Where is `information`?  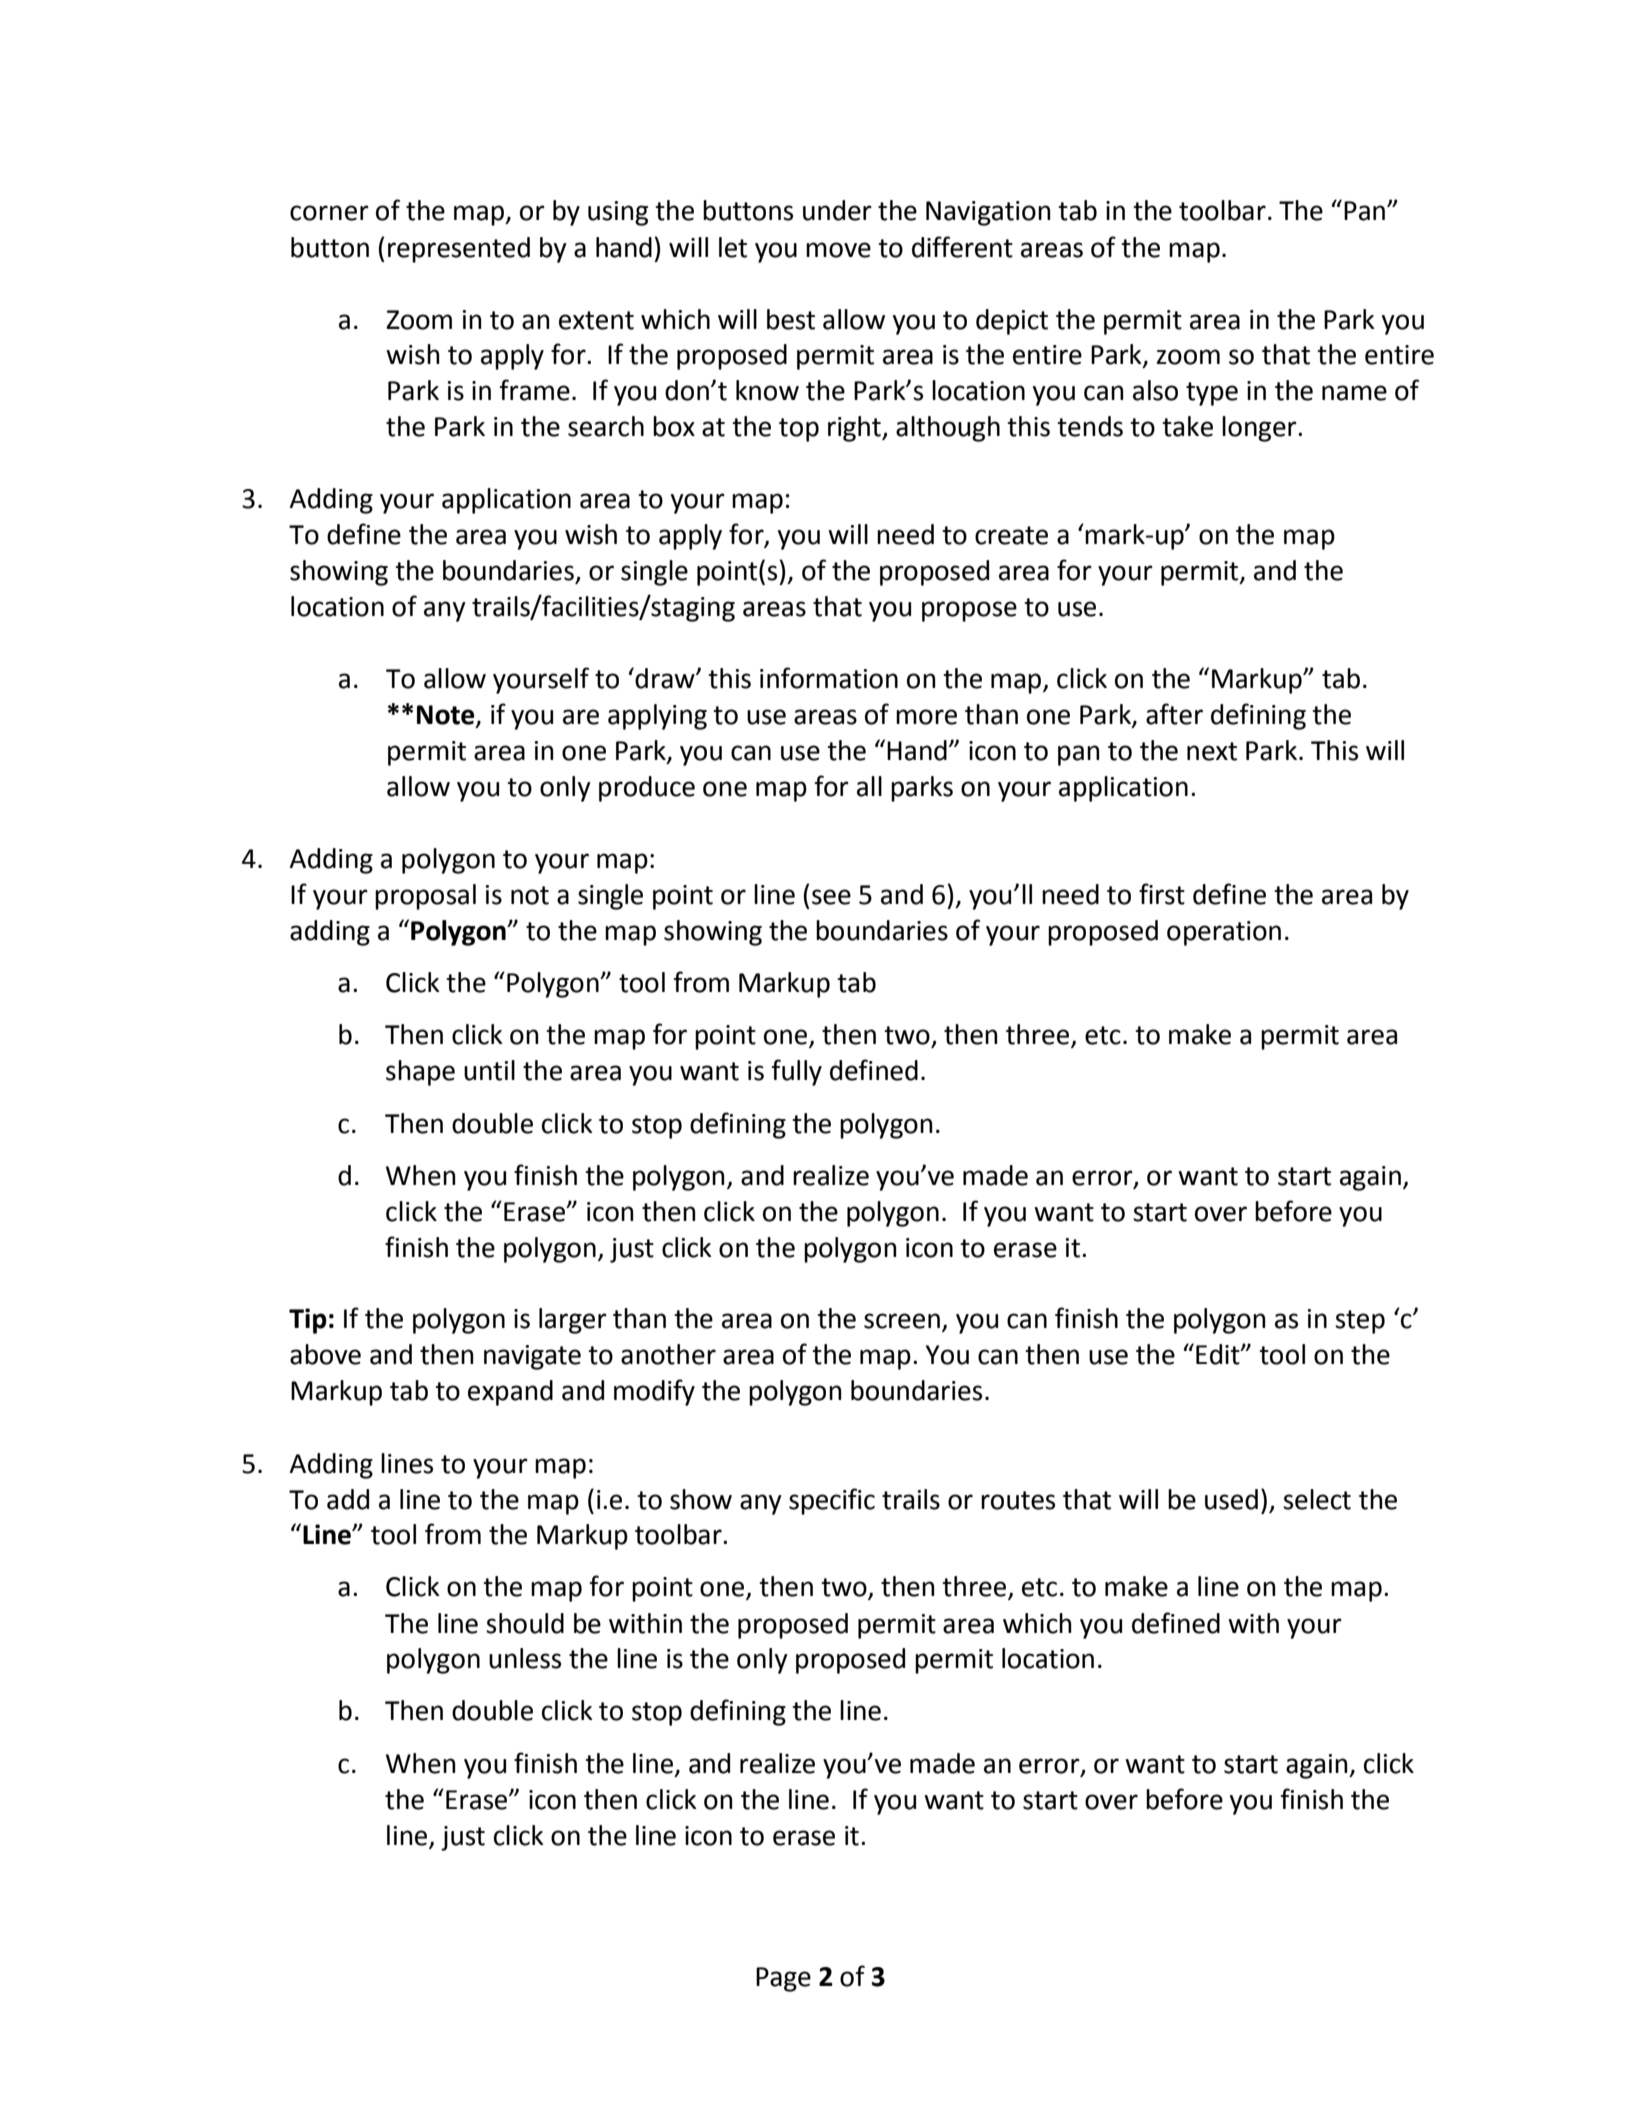
information is located at coordinates (829, 678).
